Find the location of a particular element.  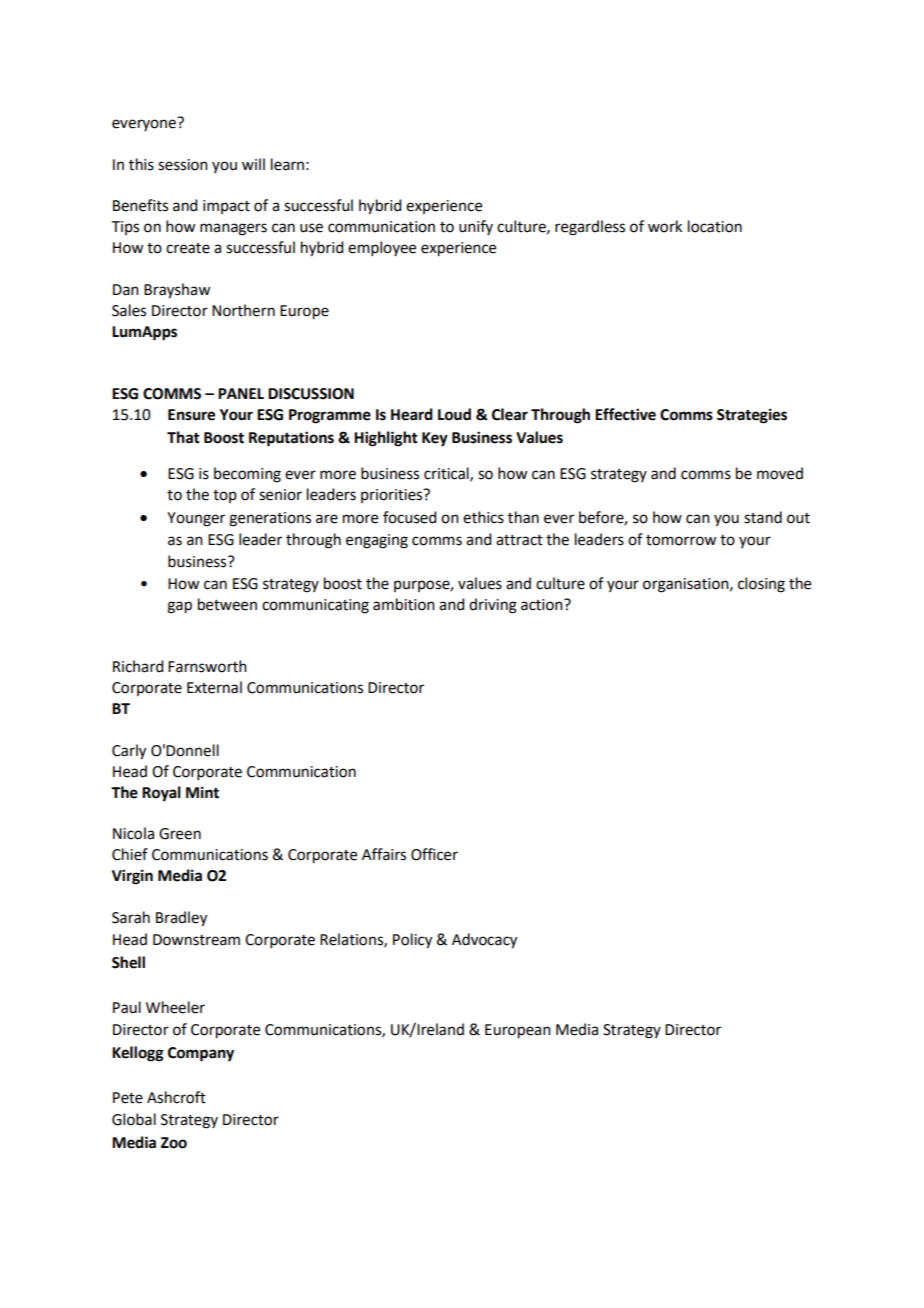

Policy is located at coordinates (412, 941).
